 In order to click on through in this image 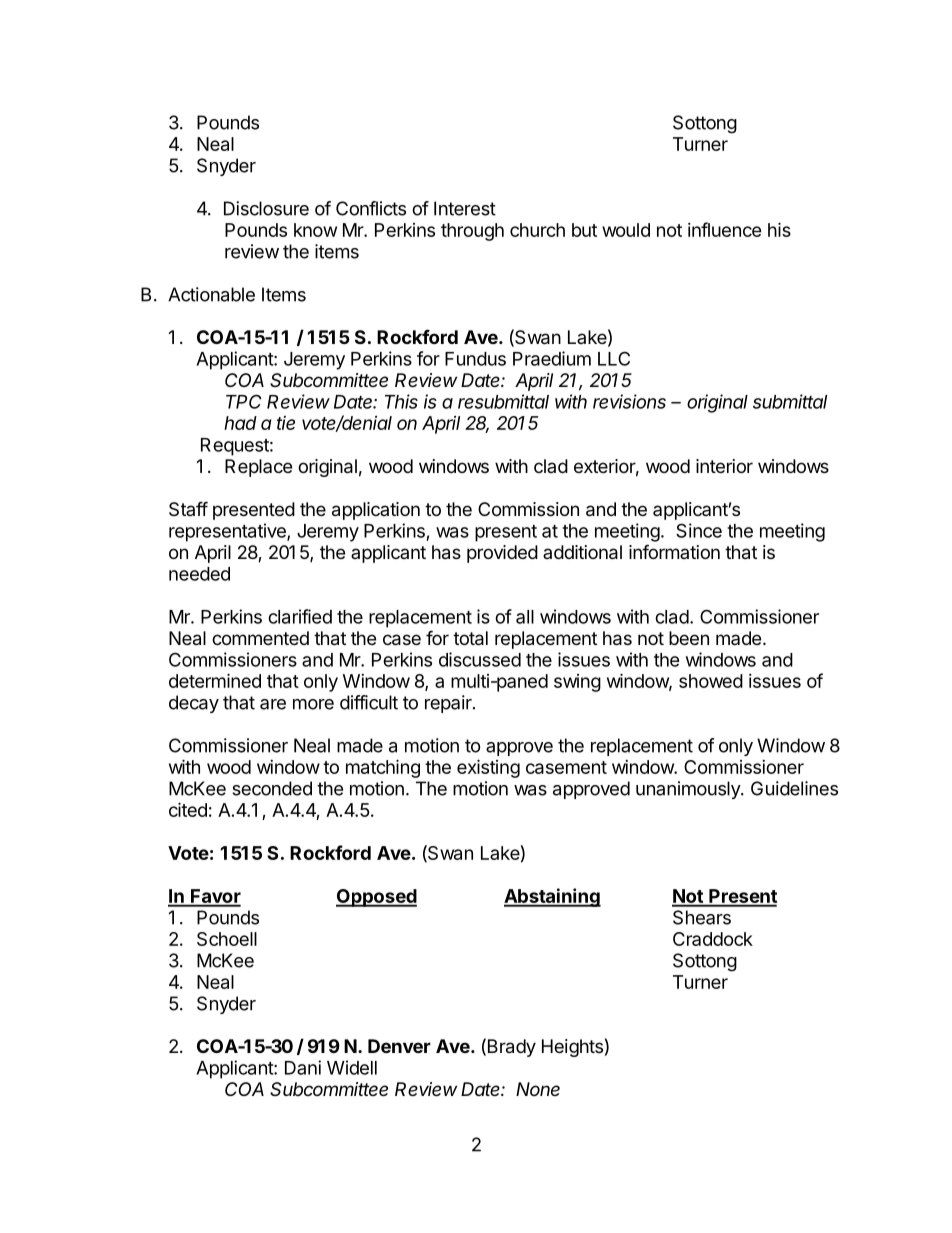, I will do `click(472, 232)`.
